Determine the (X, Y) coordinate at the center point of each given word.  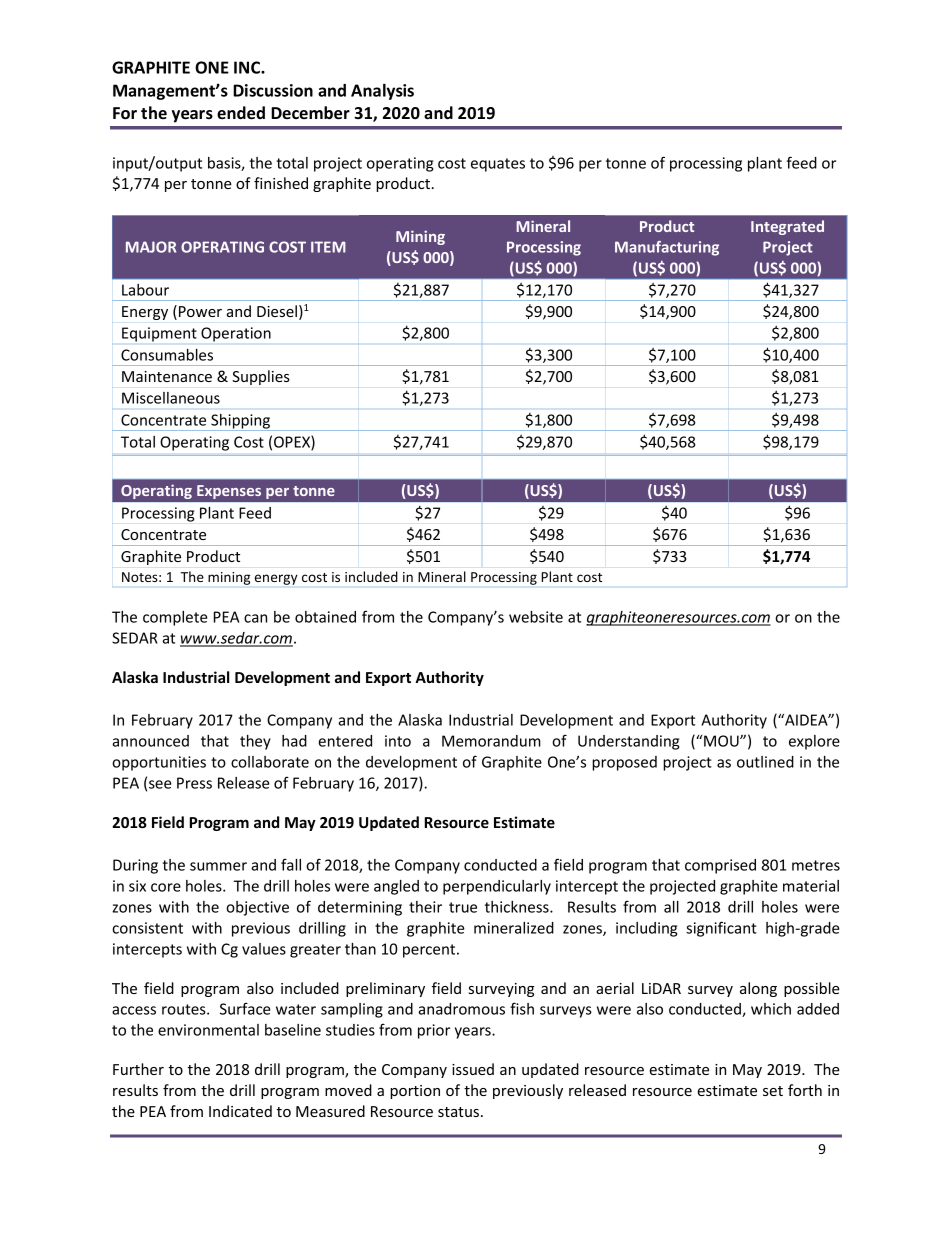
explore (814, 742)
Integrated (787, 227)
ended (241, 113)
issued (473, 1069)
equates (498, 165)
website (536, 617)
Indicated (240, 1111)
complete (175, 618)
